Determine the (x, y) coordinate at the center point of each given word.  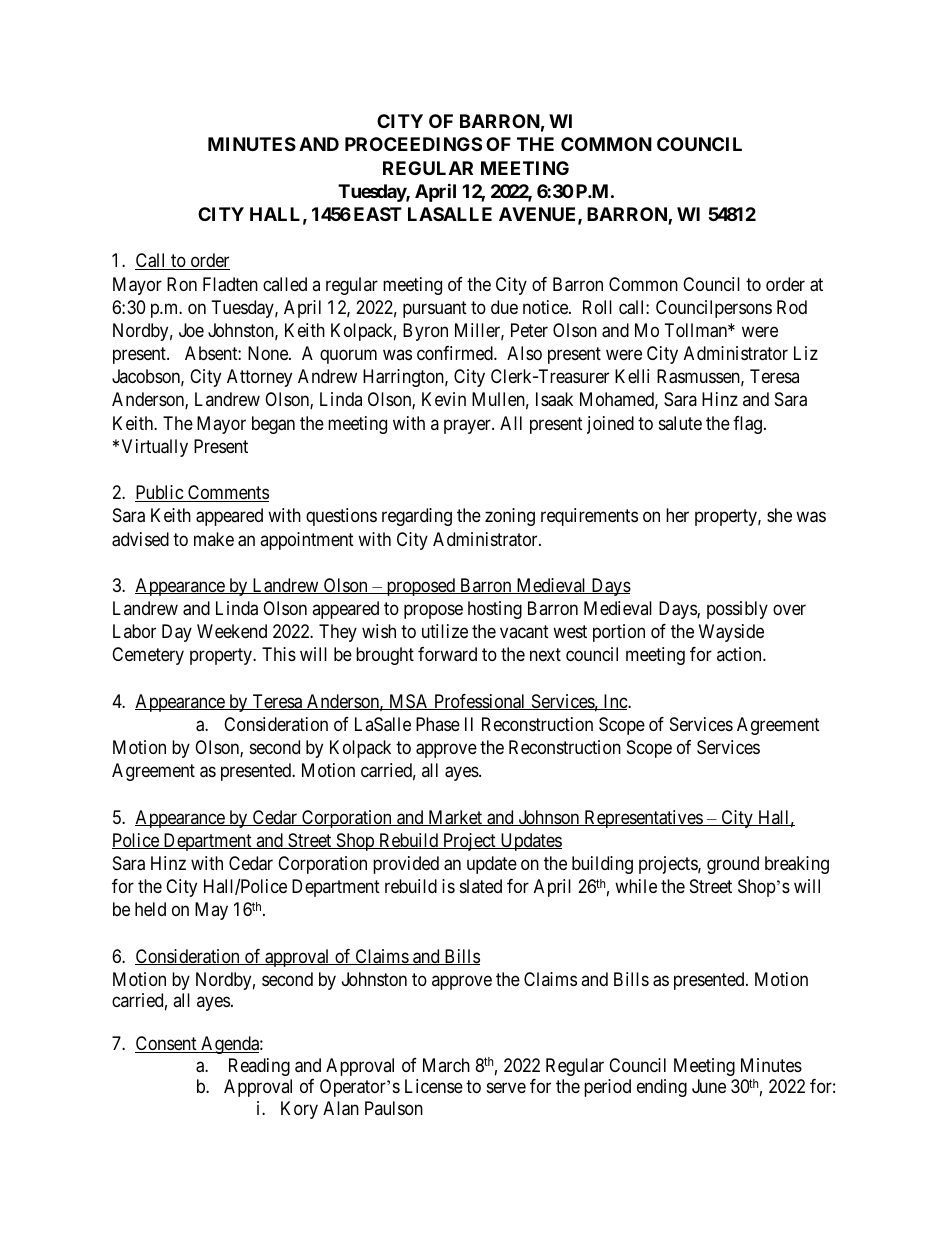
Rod (792, 307)
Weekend (232, 631)
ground (733, 865)
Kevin (444, 399)
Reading (259, 1067)
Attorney (259, 378)
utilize (445, 631)
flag (747, 425)
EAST (378, 214)
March (446, 1065)
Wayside (731, 633)
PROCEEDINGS (413, 144)
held (150, 909)
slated (481, 886)
